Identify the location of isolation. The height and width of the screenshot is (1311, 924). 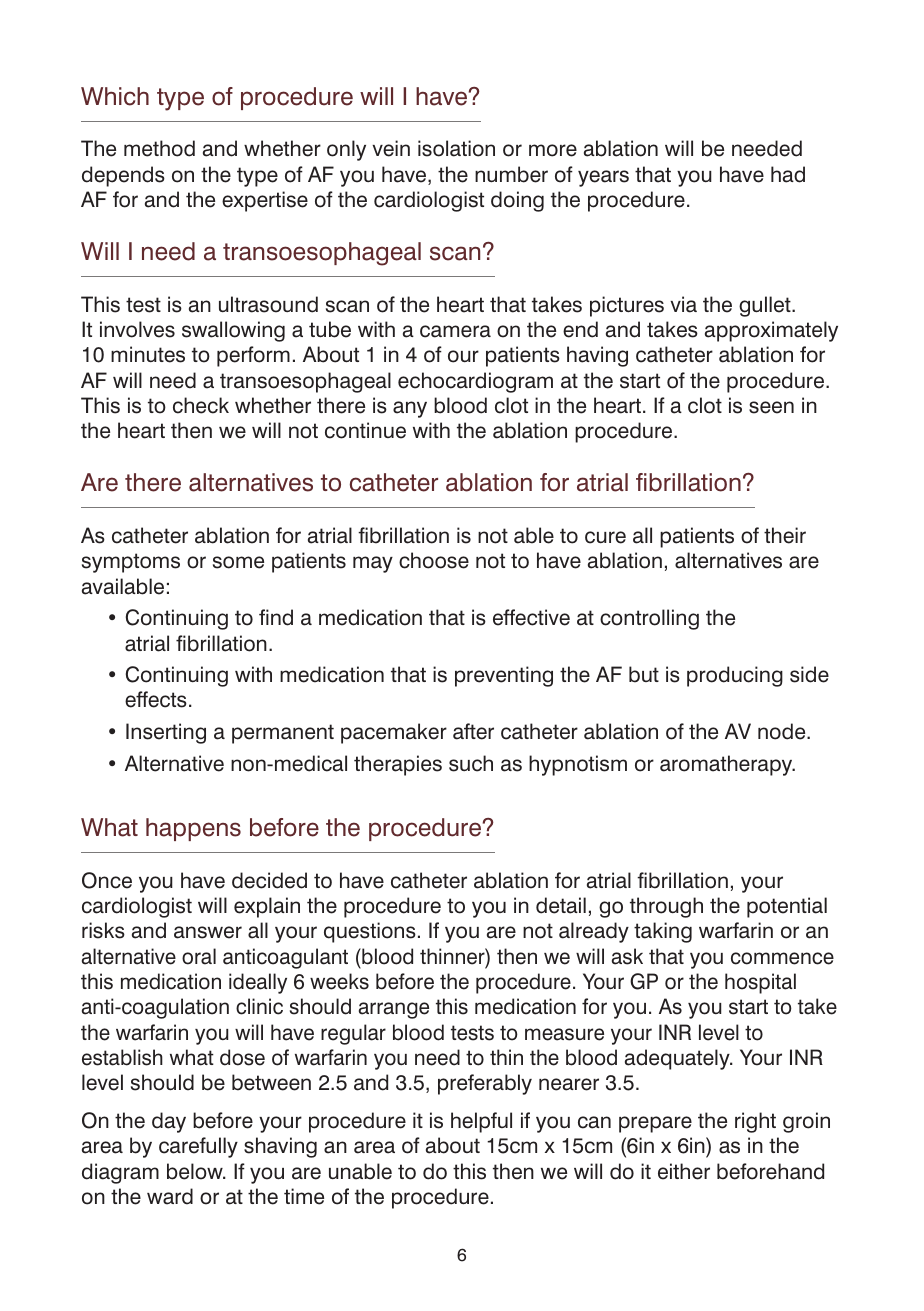
(456, 148).
